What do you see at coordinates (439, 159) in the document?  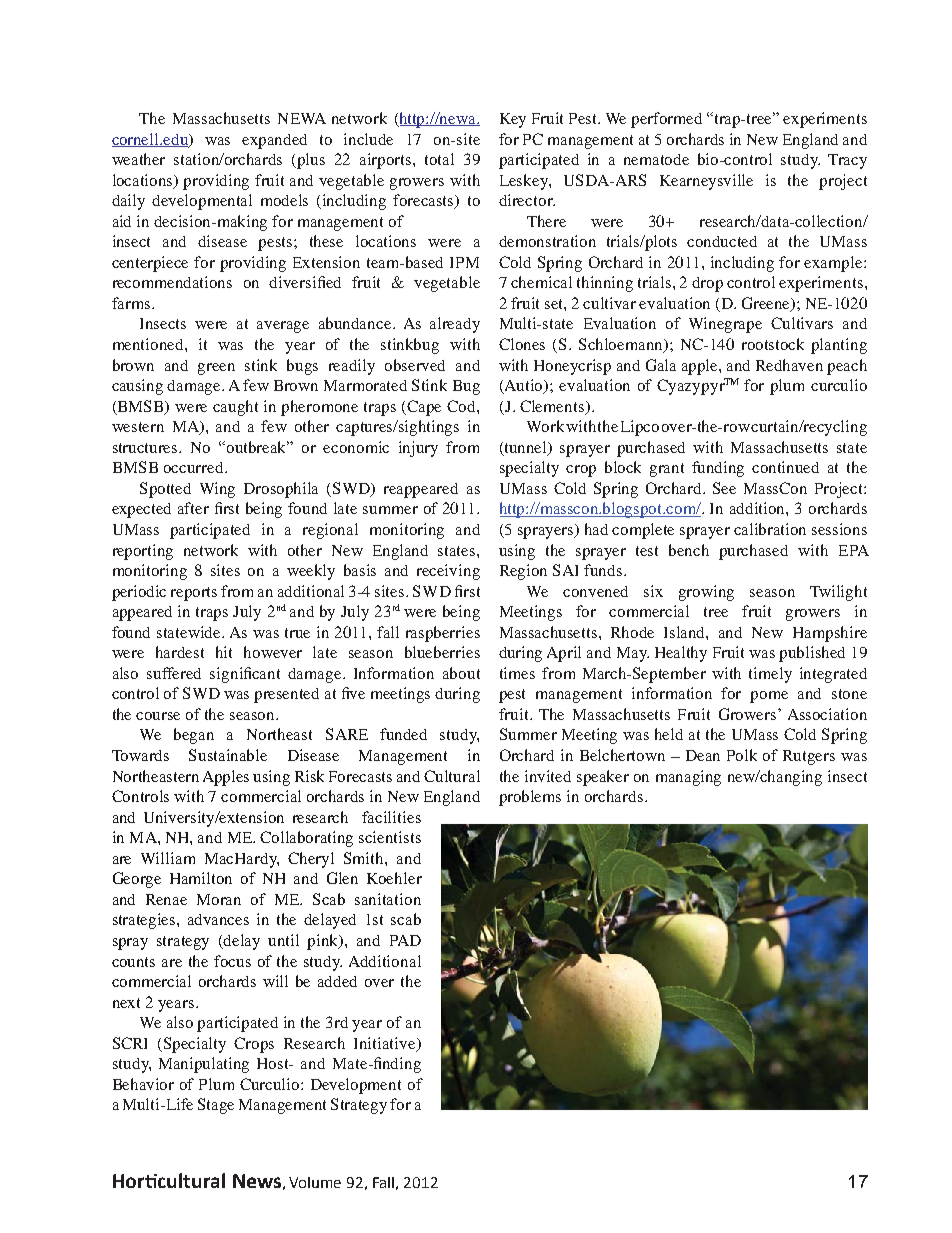 I see `total` at bounding box center [439, 159].
